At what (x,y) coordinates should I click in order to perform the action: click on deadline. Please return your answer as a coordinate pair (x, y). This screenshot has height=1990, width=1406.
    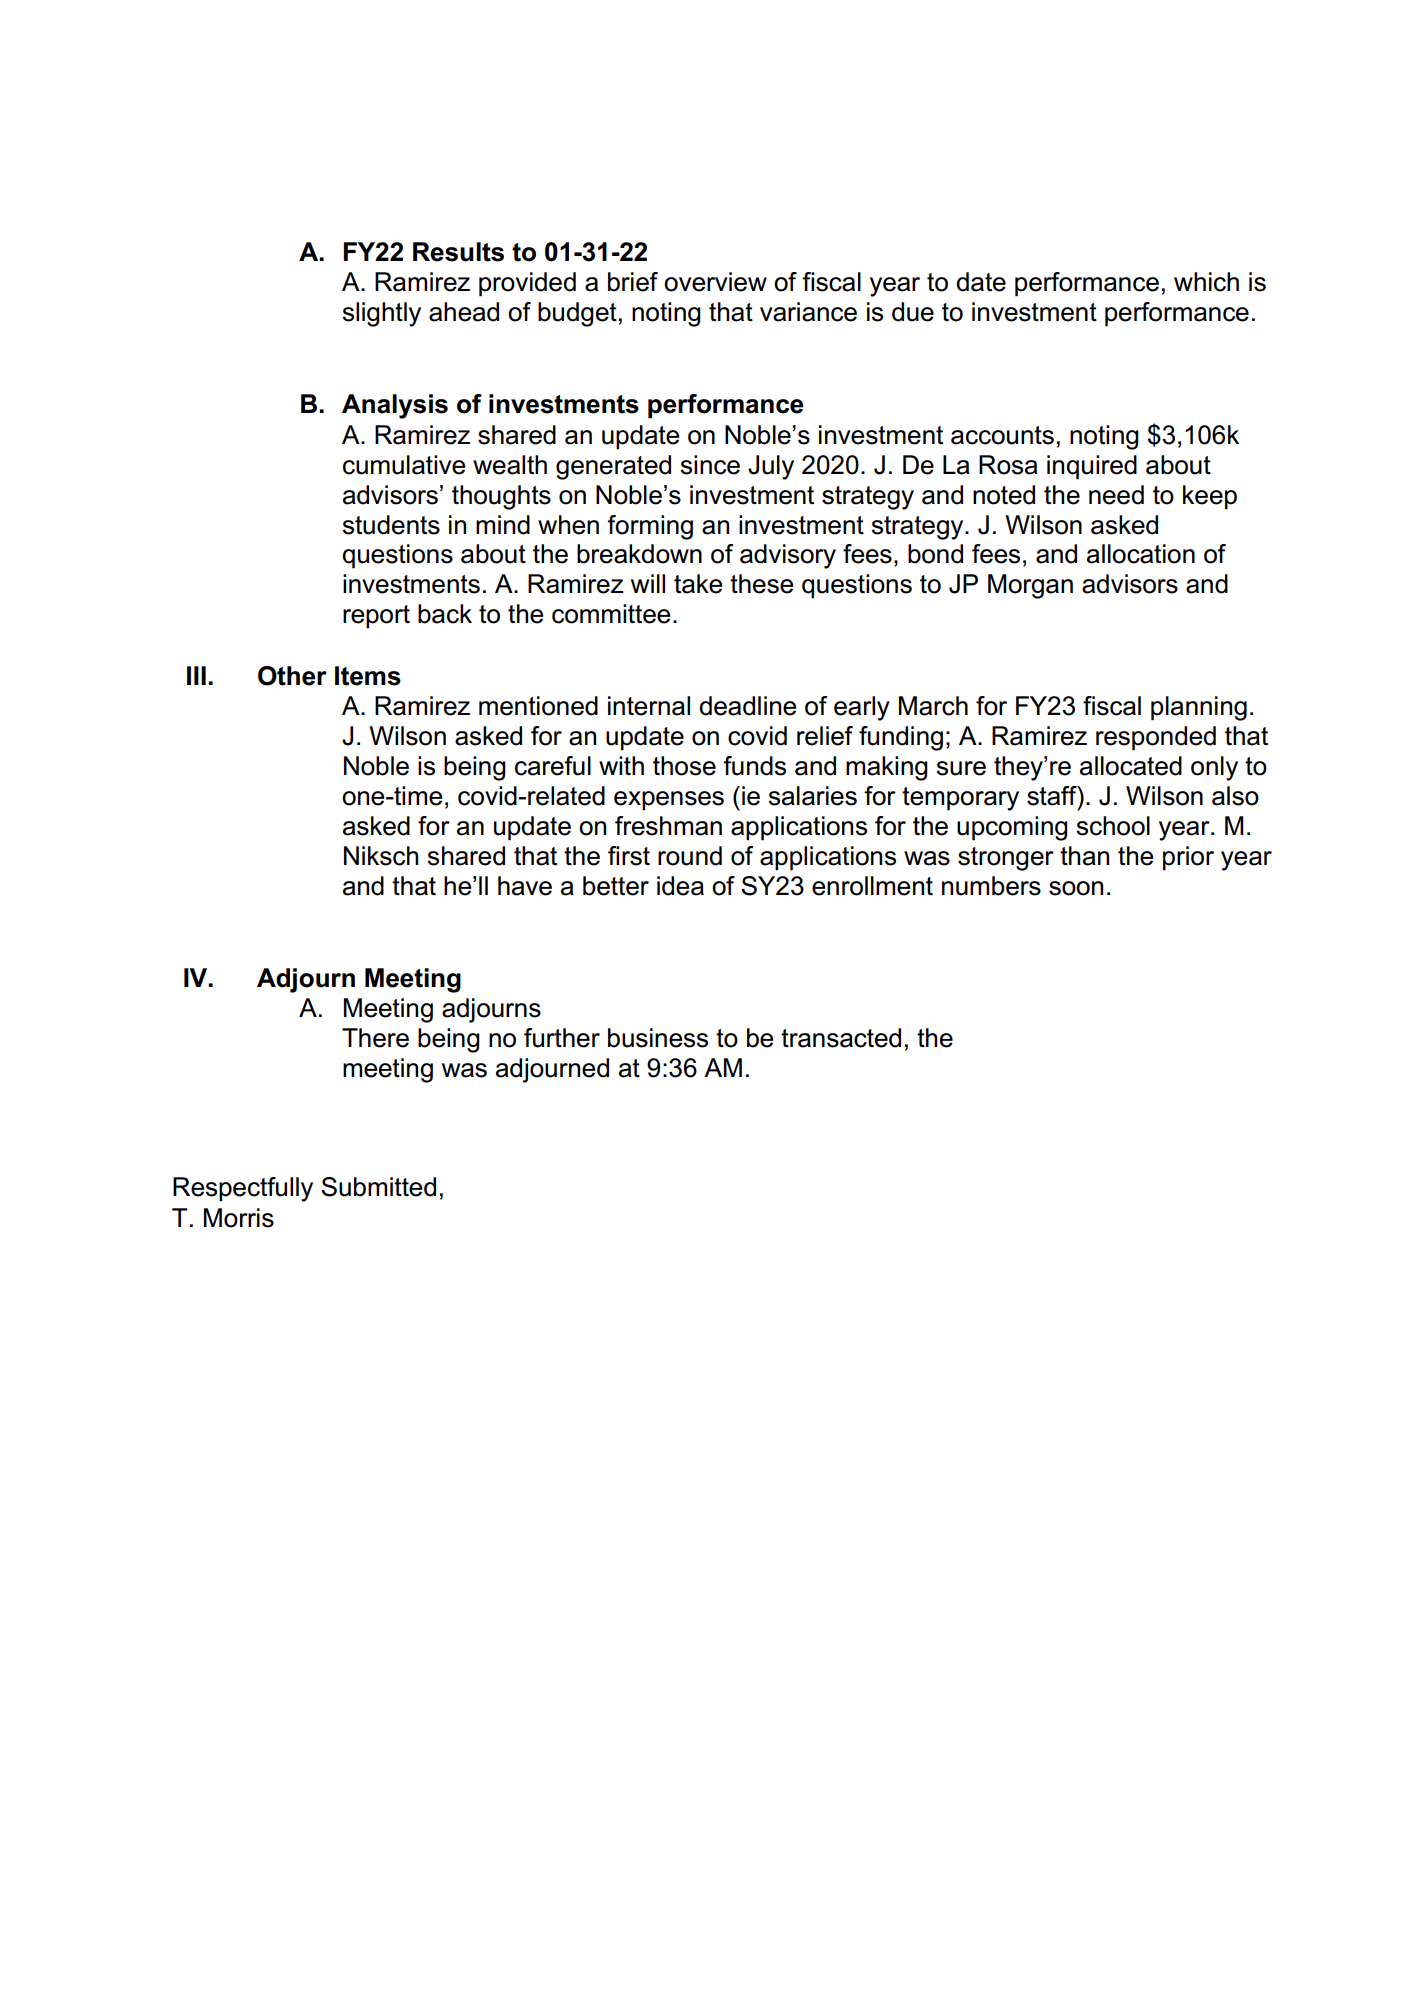
    Looking at the image, I should click on (747, 706).
